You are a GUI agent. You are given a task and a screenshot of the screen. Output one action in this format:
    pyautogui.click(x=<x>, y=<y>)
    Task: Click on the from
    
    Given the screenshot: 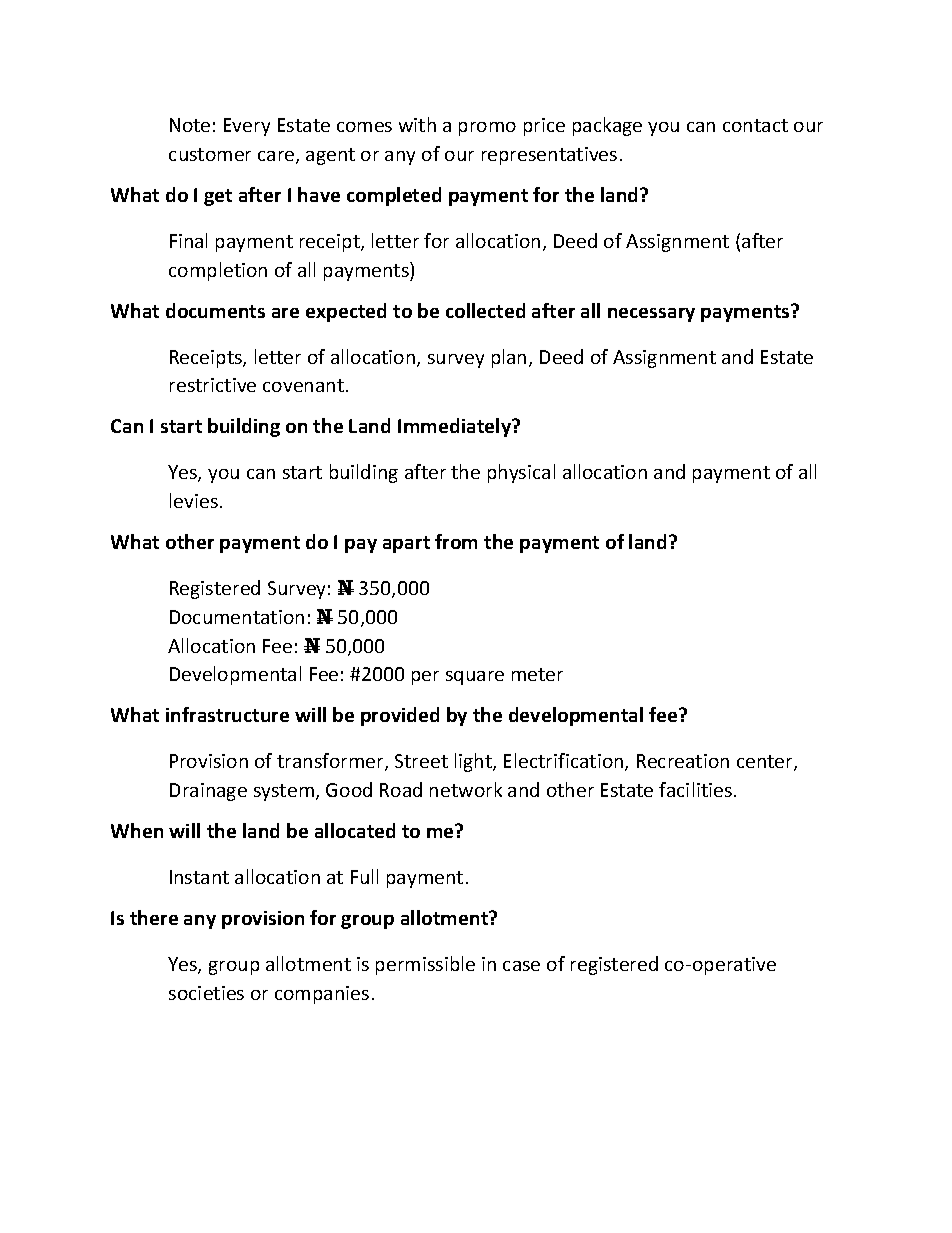 What is the action you would take?
    pyautogui.click(x=456, y=541)
